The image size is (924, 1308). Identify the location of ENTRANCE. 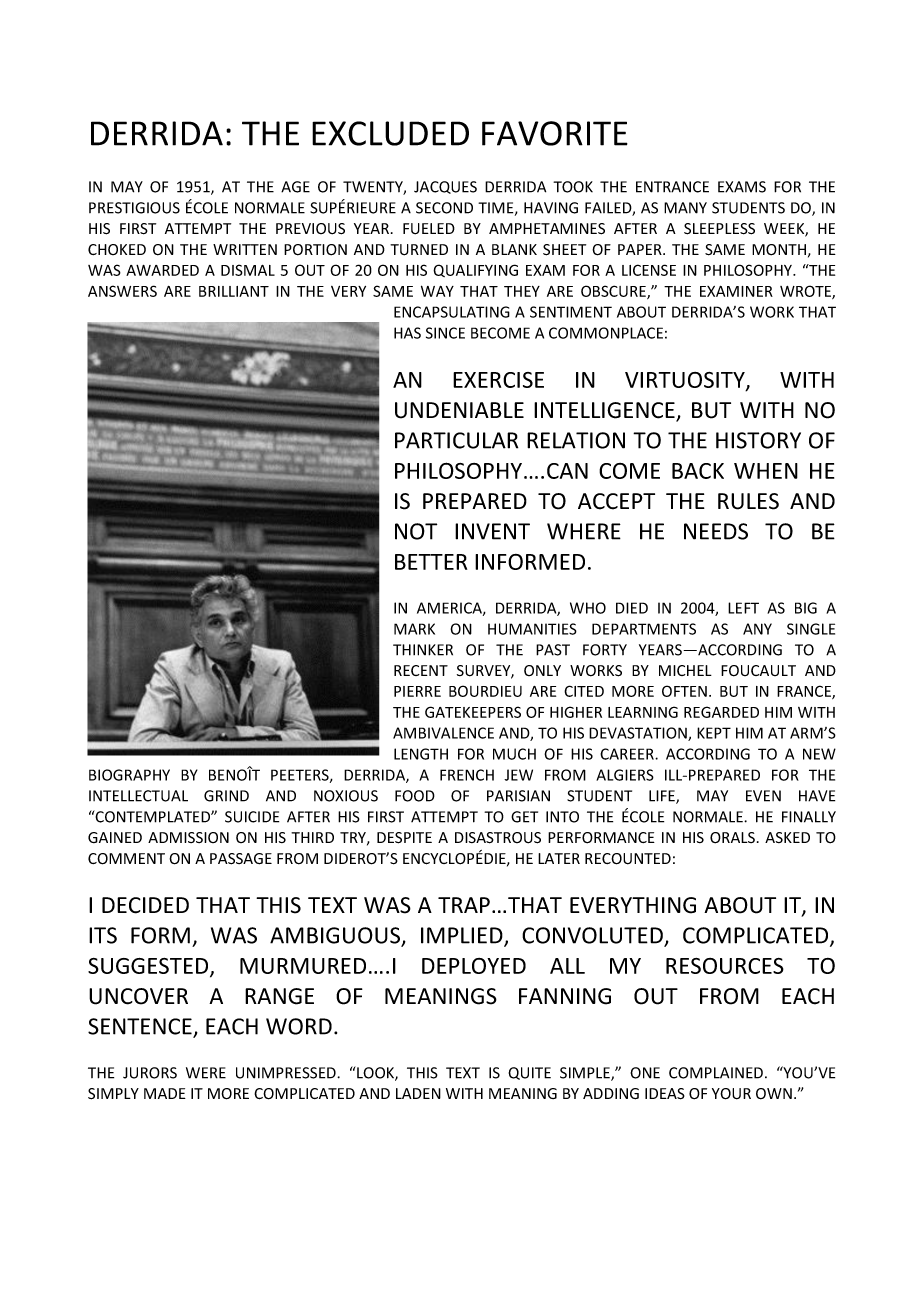
(672, 187).
